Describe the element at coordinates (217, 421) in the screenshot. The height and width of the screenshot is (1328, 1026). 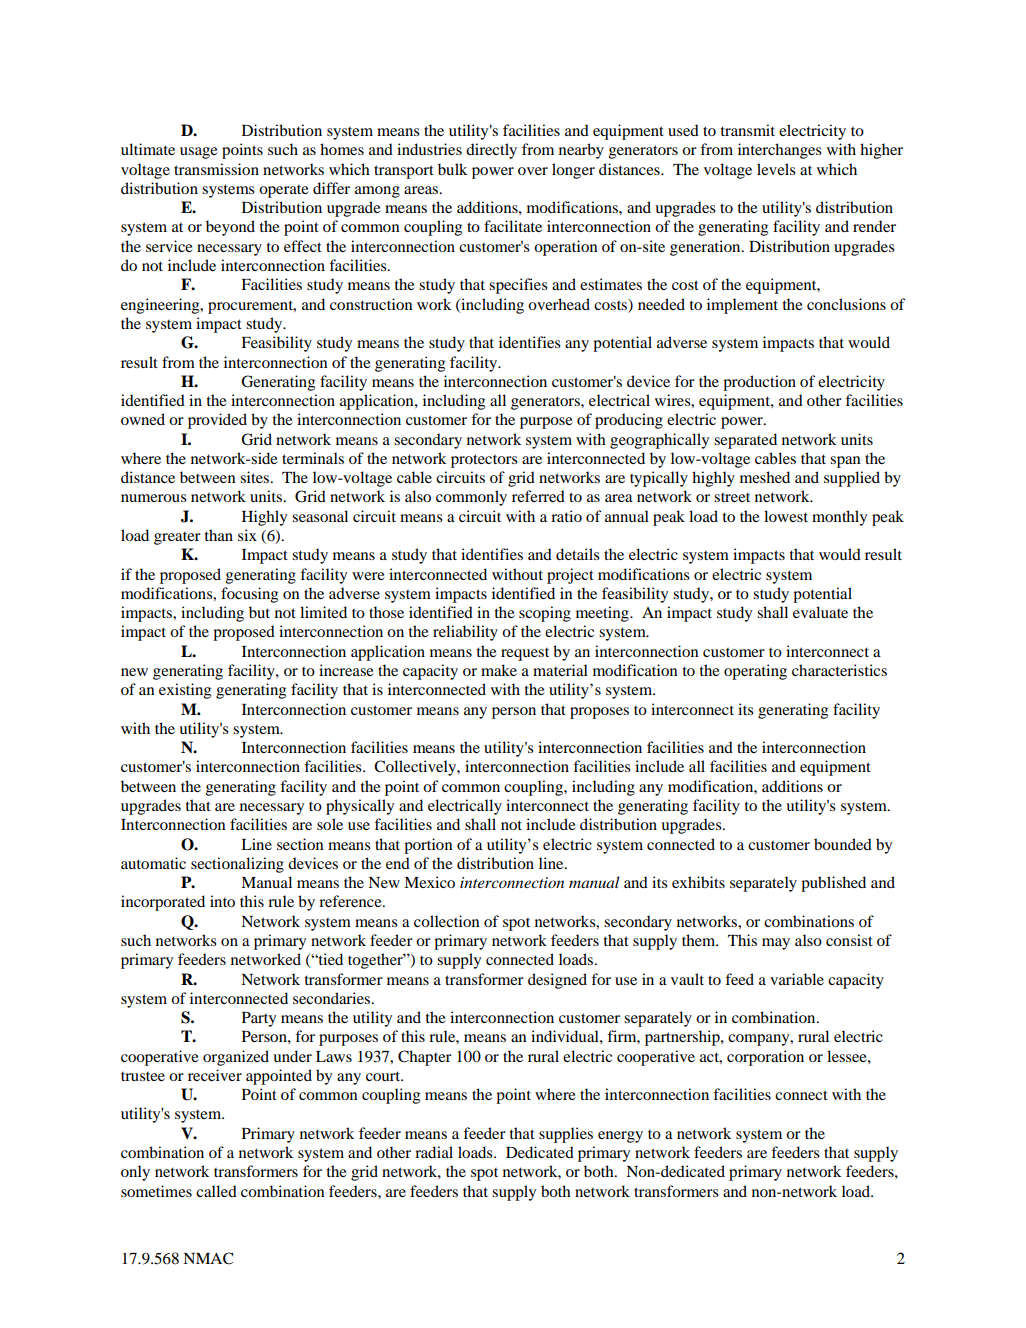
I see `provided` at that location.
